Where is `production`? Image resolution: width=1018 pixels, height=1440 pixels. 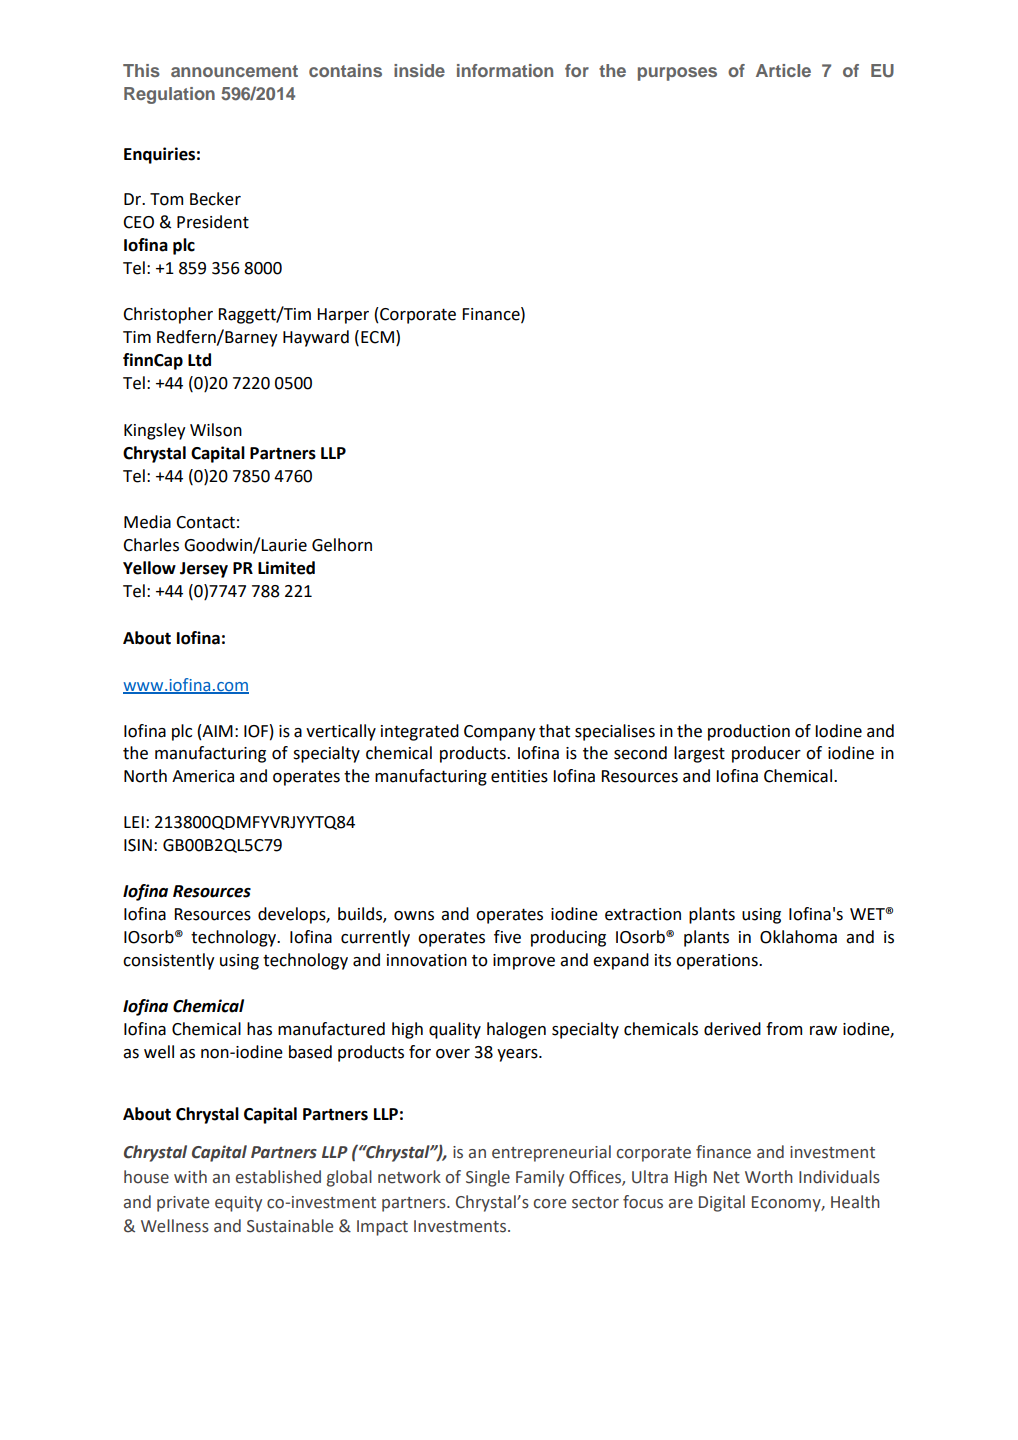 production is located at coordinates (749, 732).
